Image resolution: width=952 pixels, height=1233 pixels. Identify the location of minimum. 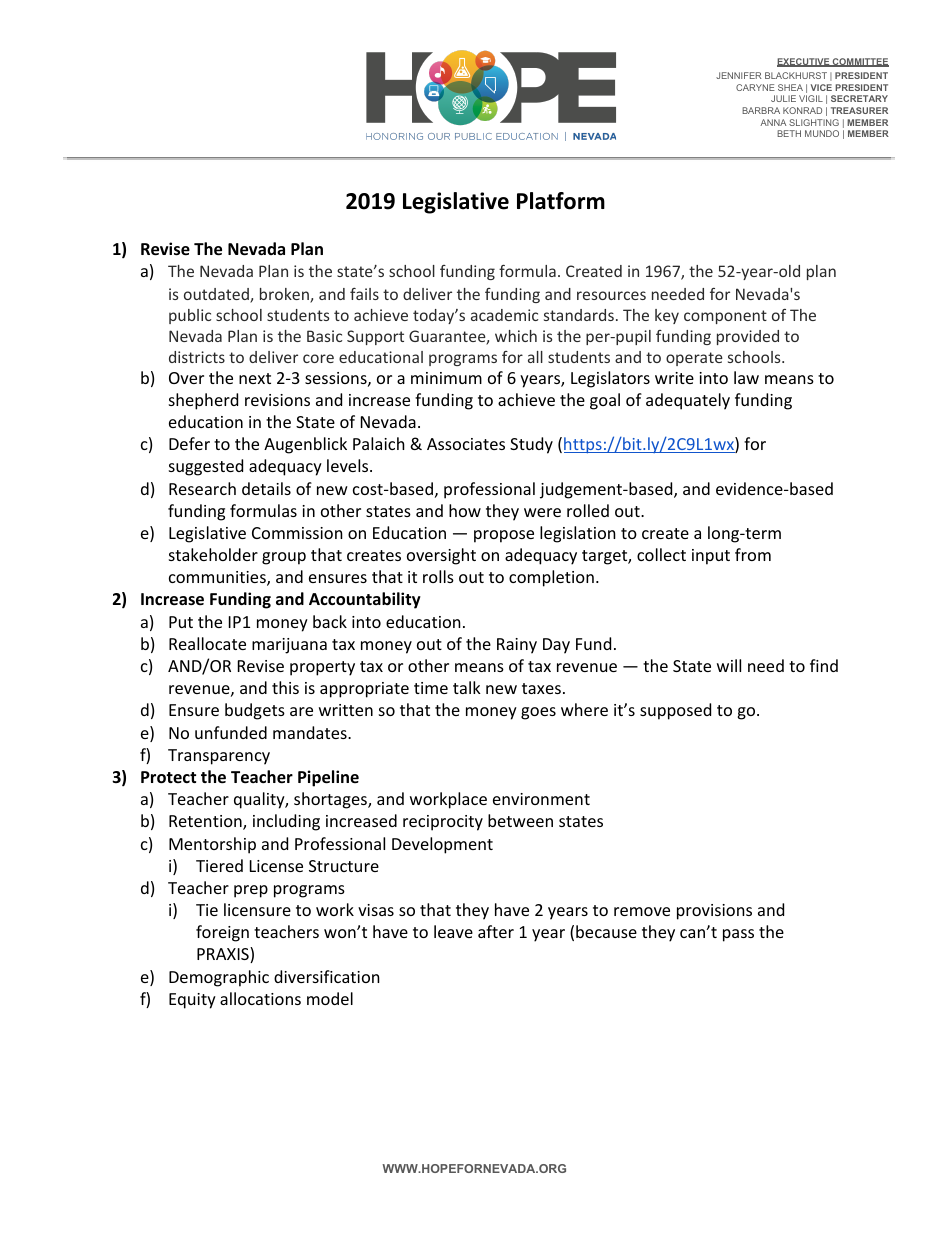
(446, 378).
